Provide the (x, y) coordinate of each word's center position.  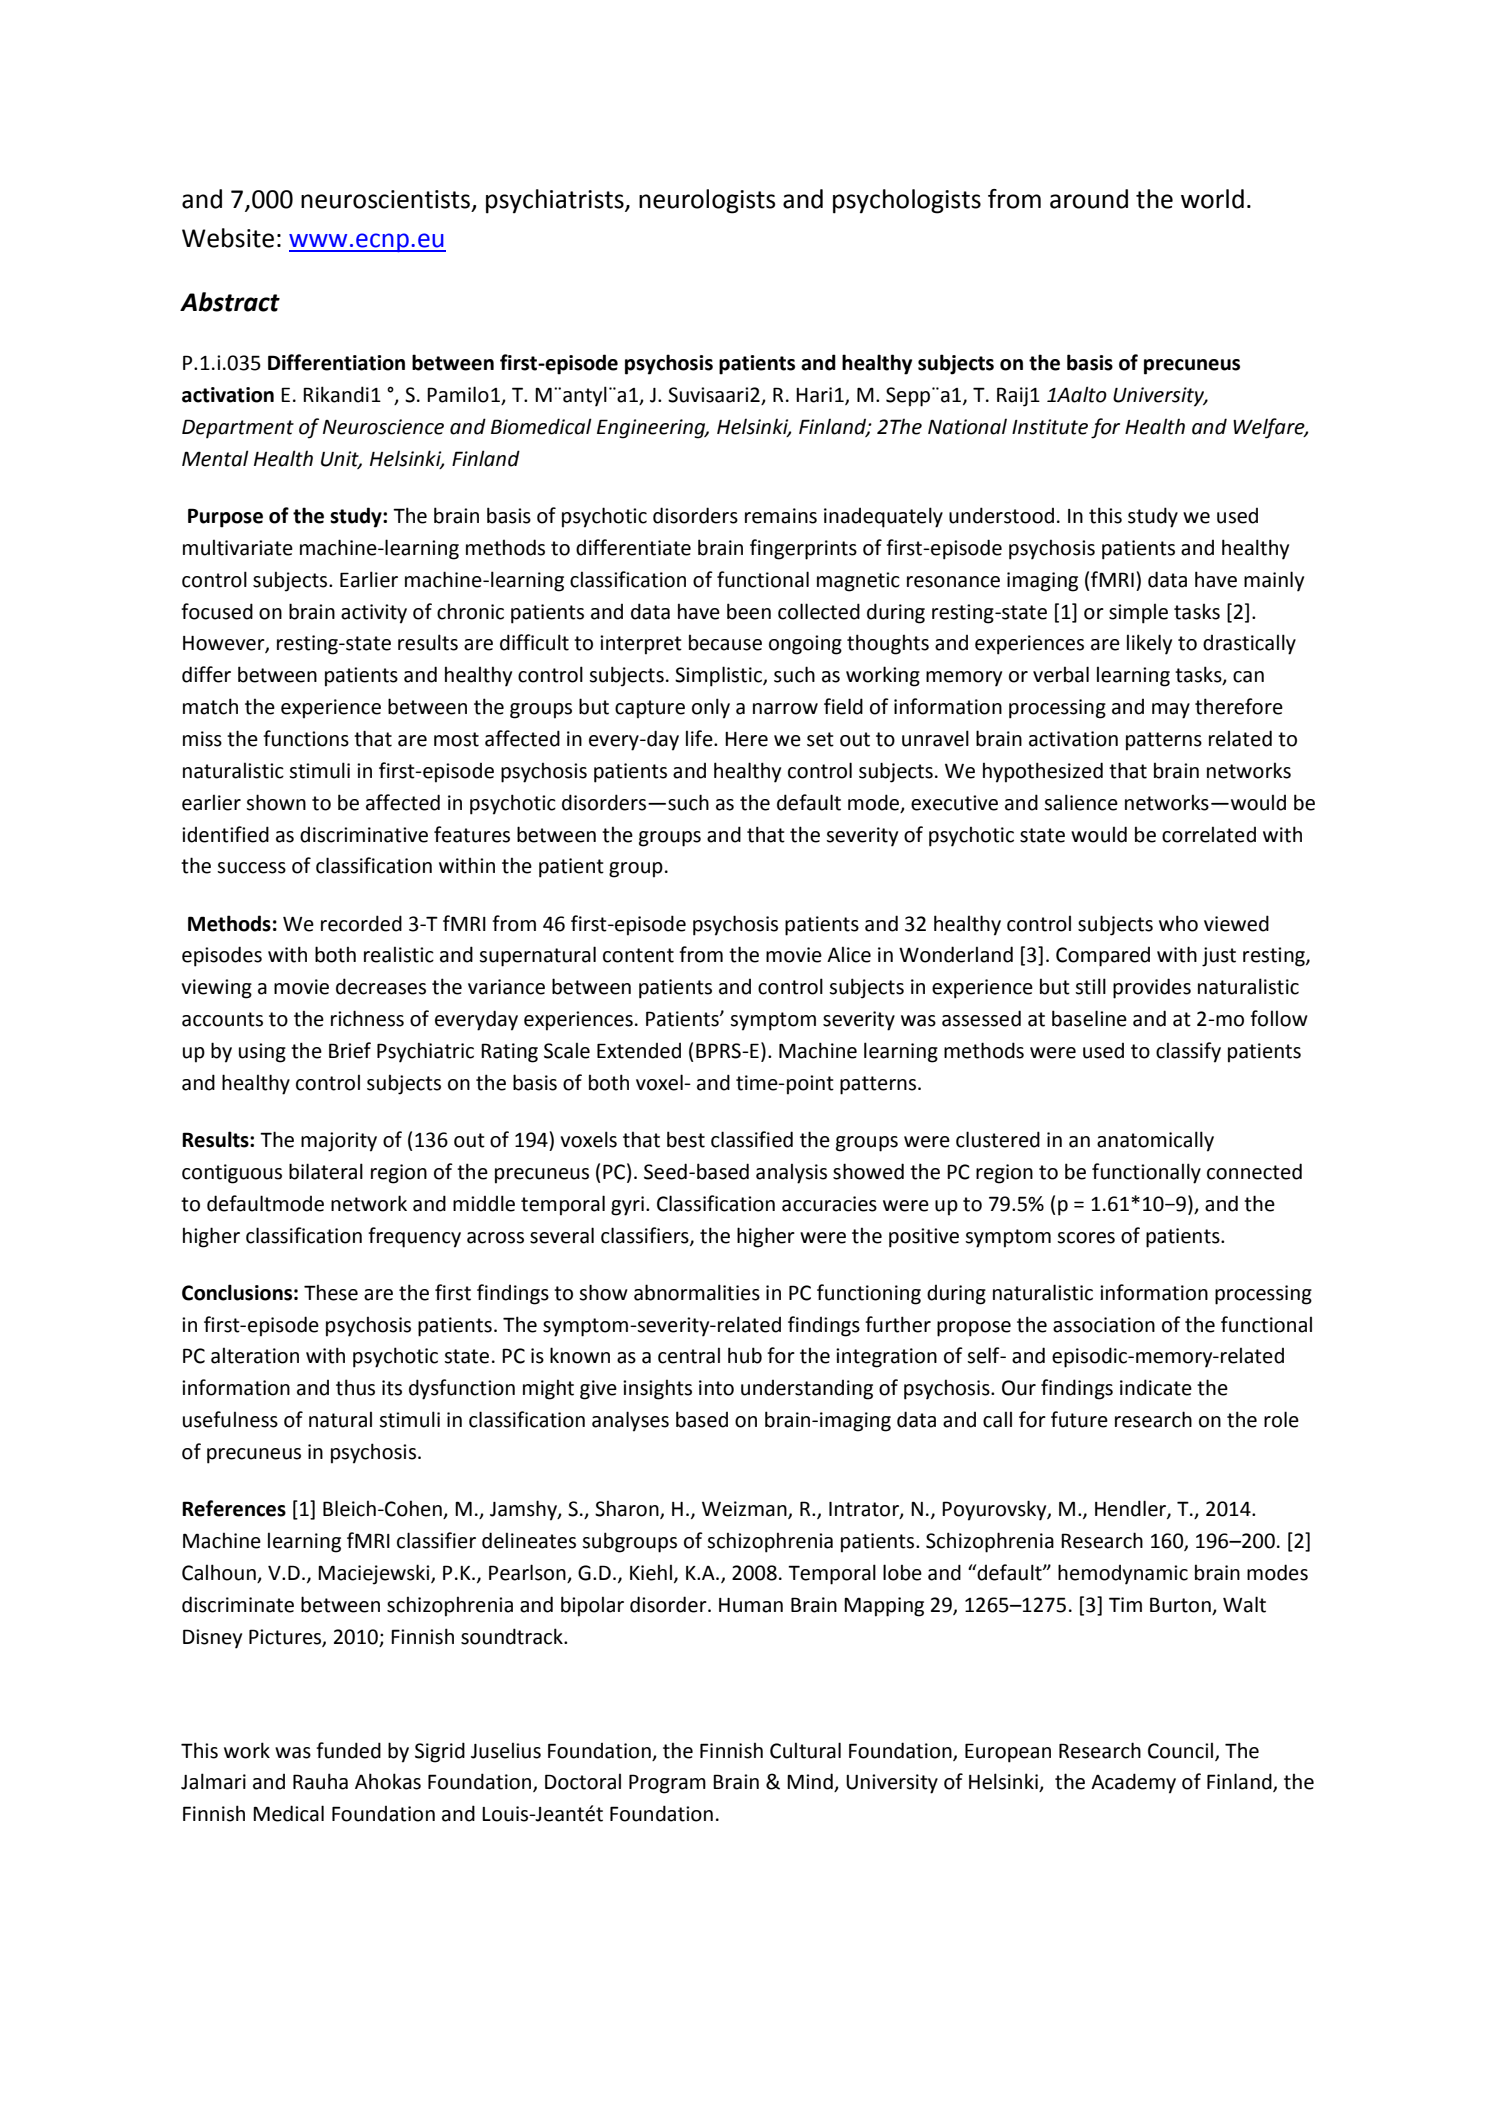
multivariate (238, 547)
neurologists (707, 201)
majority (339, 1142)
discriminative (364, 835)
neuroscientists (385, 199)
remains (781, 516)
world (1212, 199)
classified (752, 1139)
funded (348, 1750)
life (700, 738)
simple (1138, 613)
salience (1081, 802)
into (716, 1388)
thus (355, 1387)
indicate (1156, 1387)
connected (1254, 1171)
